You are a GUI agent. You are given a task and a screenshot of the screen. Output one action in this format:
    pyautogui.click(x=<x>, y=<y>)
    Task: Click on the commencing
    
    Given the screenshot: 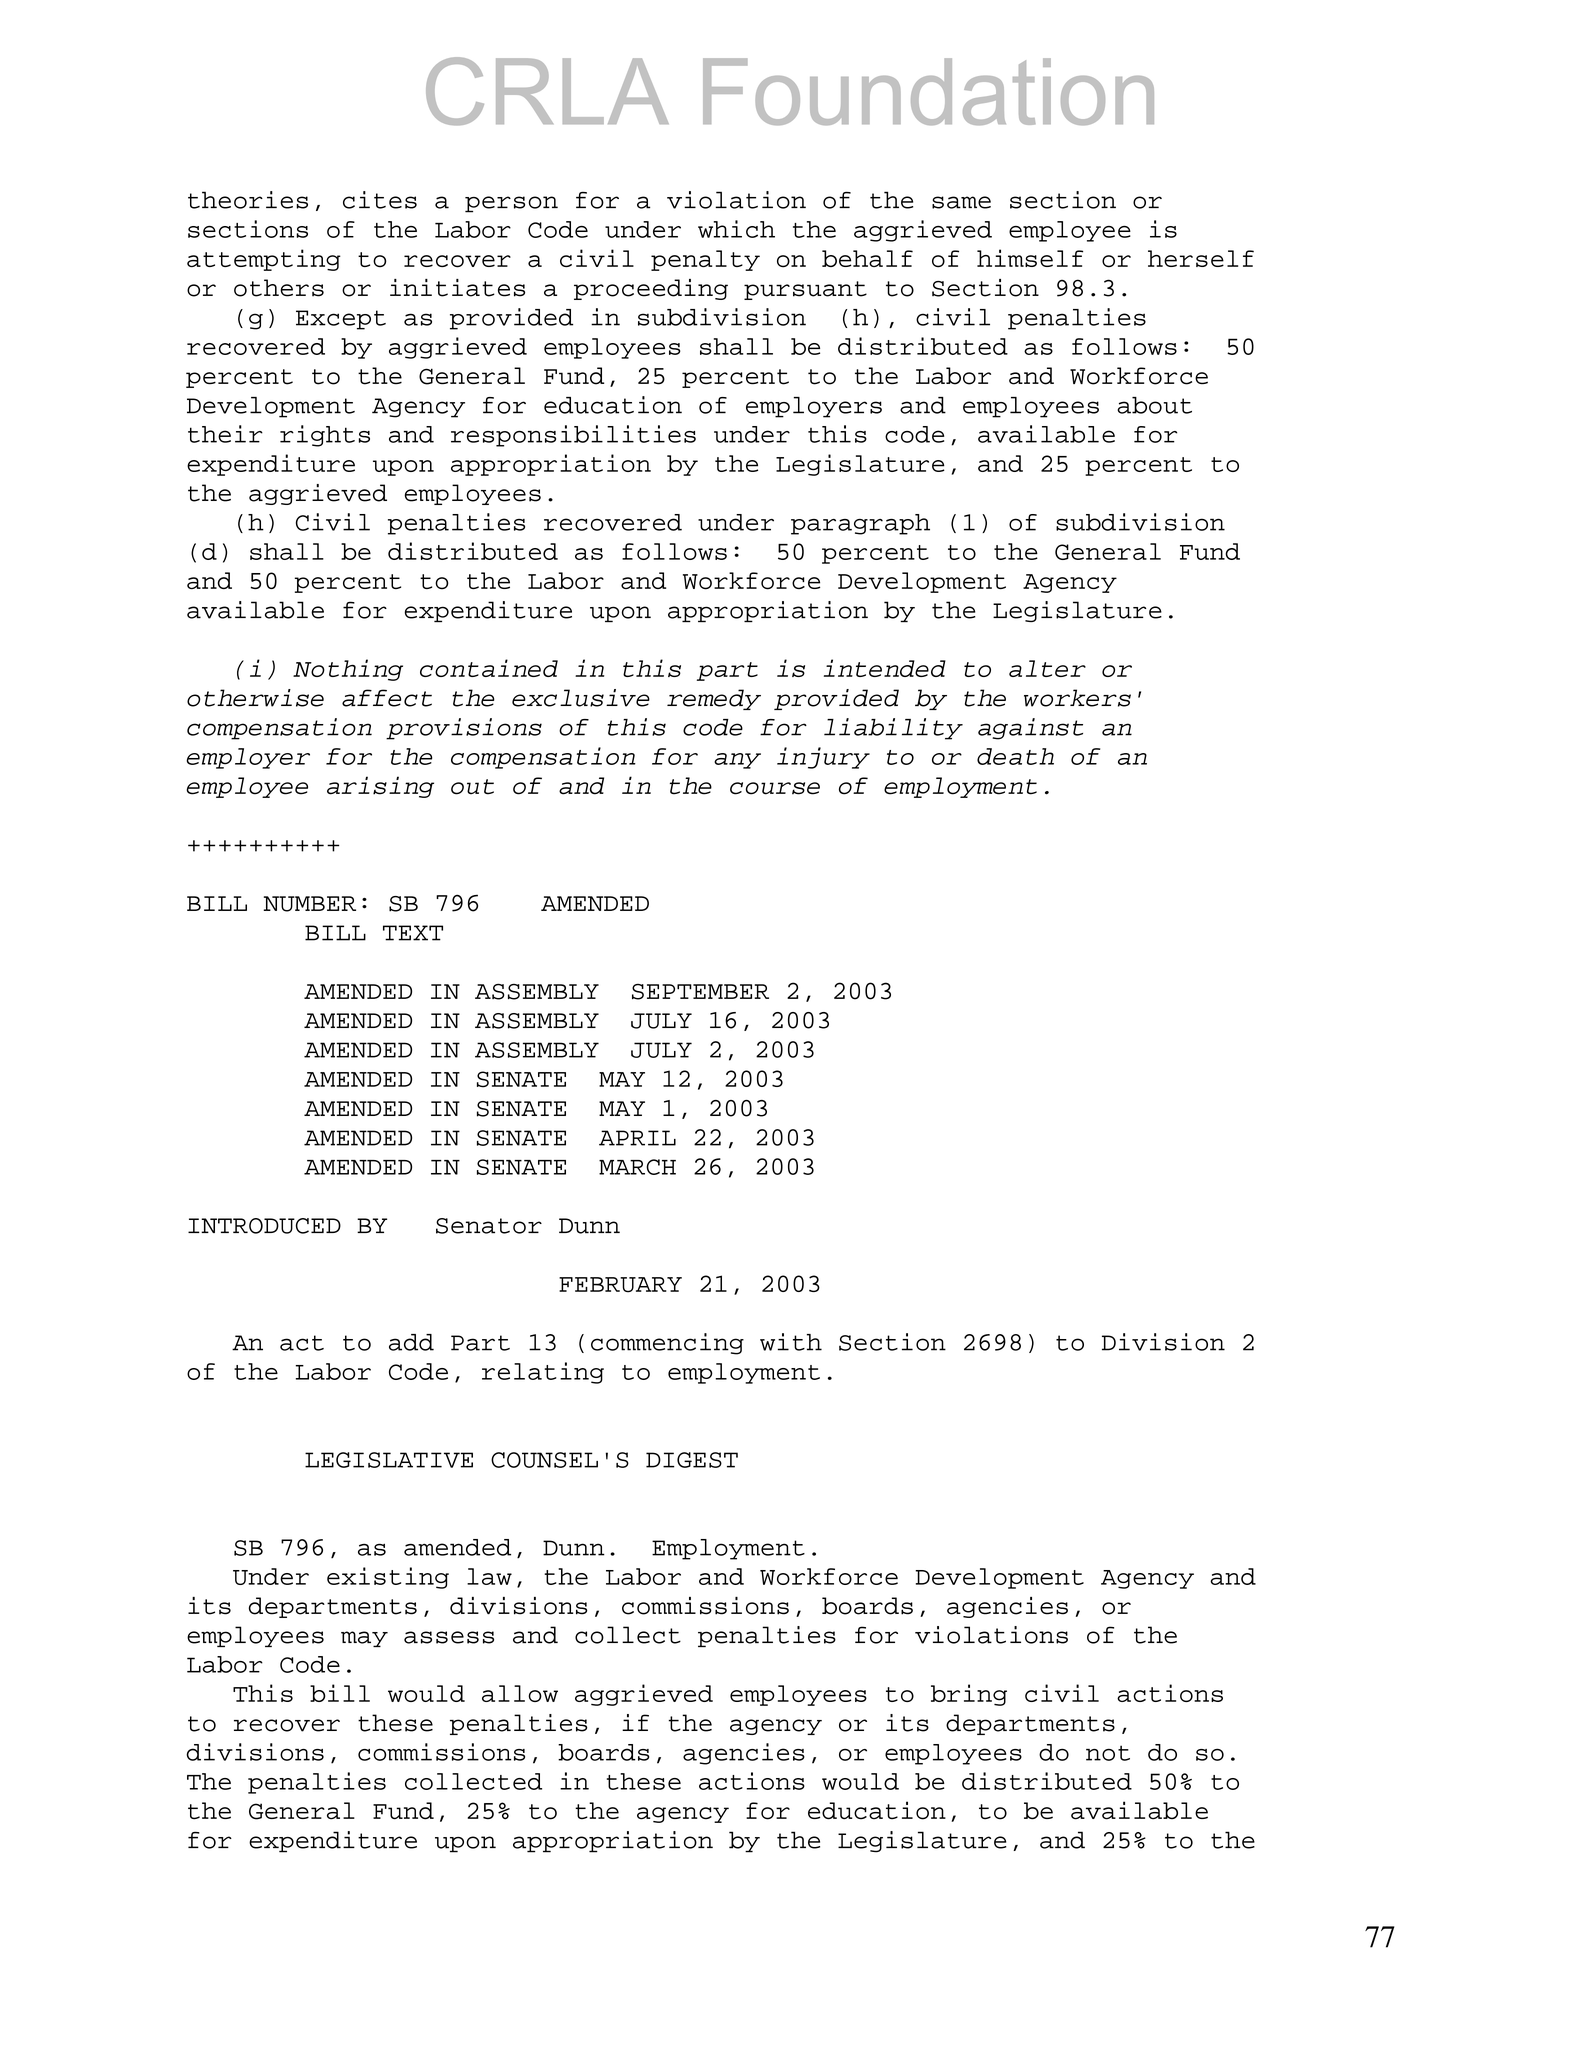 What is the action you would take?
    pyautogui.click(x=667, y=1344)
